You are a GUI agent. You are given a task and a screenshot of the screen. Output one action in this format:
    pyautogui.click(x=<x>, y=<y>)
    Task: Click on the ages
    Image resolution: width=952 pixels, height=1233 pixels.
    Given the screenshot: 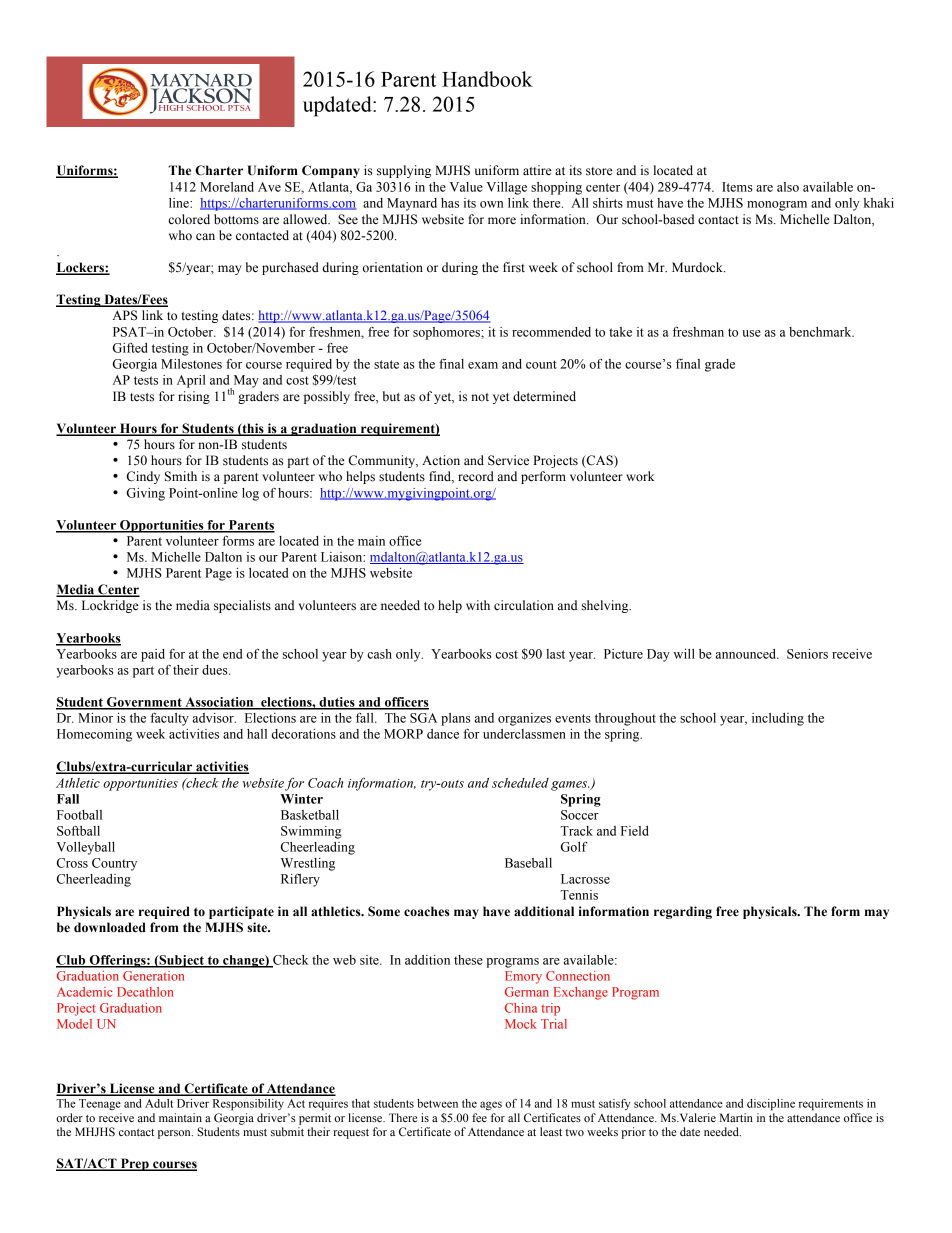 What is the action you would take?
    pyautogui.click(x=491, y=1105)
